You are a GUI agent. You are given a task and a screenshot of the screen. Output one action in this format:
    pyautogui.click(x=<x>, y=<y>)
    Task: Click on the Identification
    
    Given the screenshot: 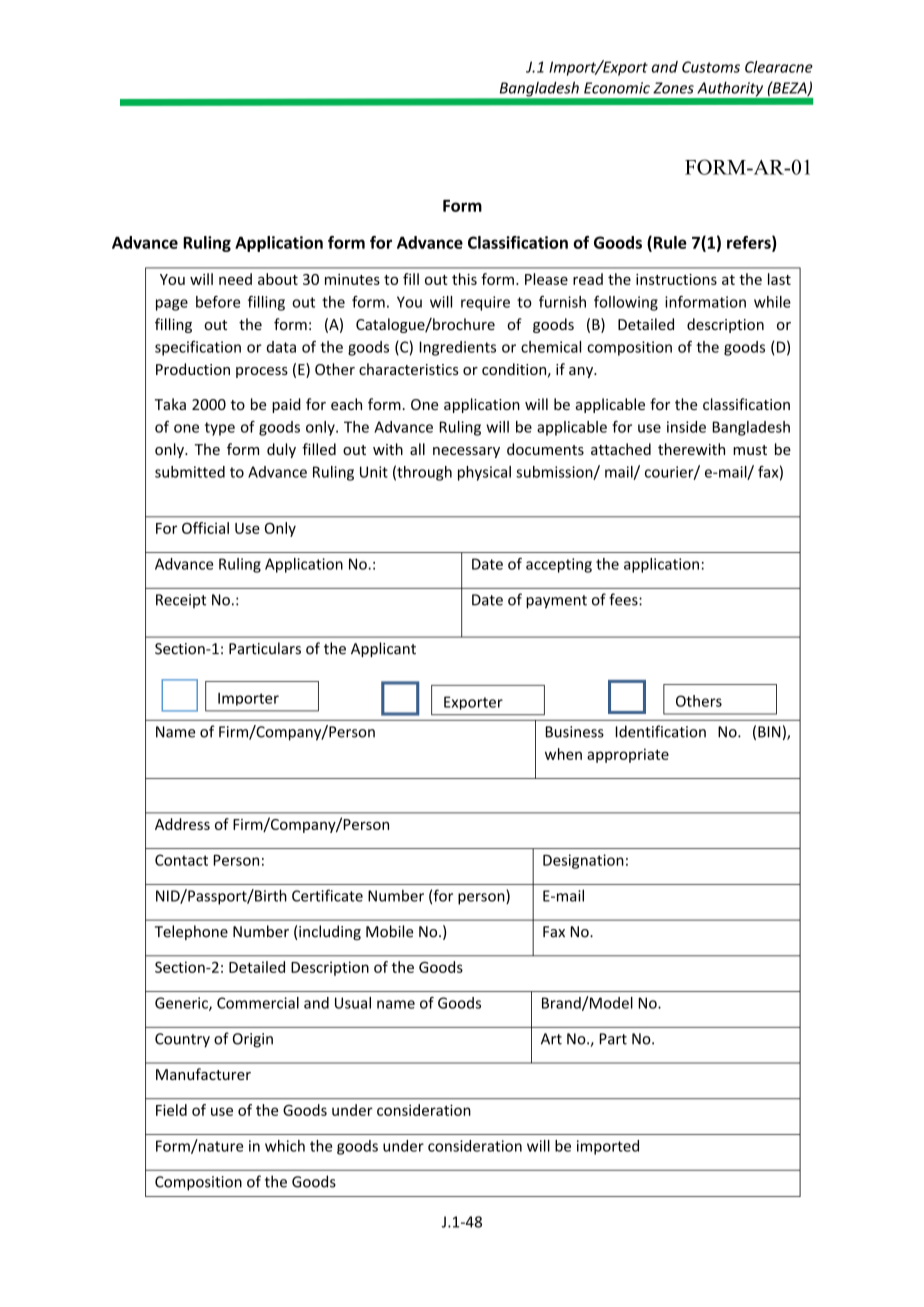 What is the action you would take?
    pyautogui.click(x=661, y=731)
